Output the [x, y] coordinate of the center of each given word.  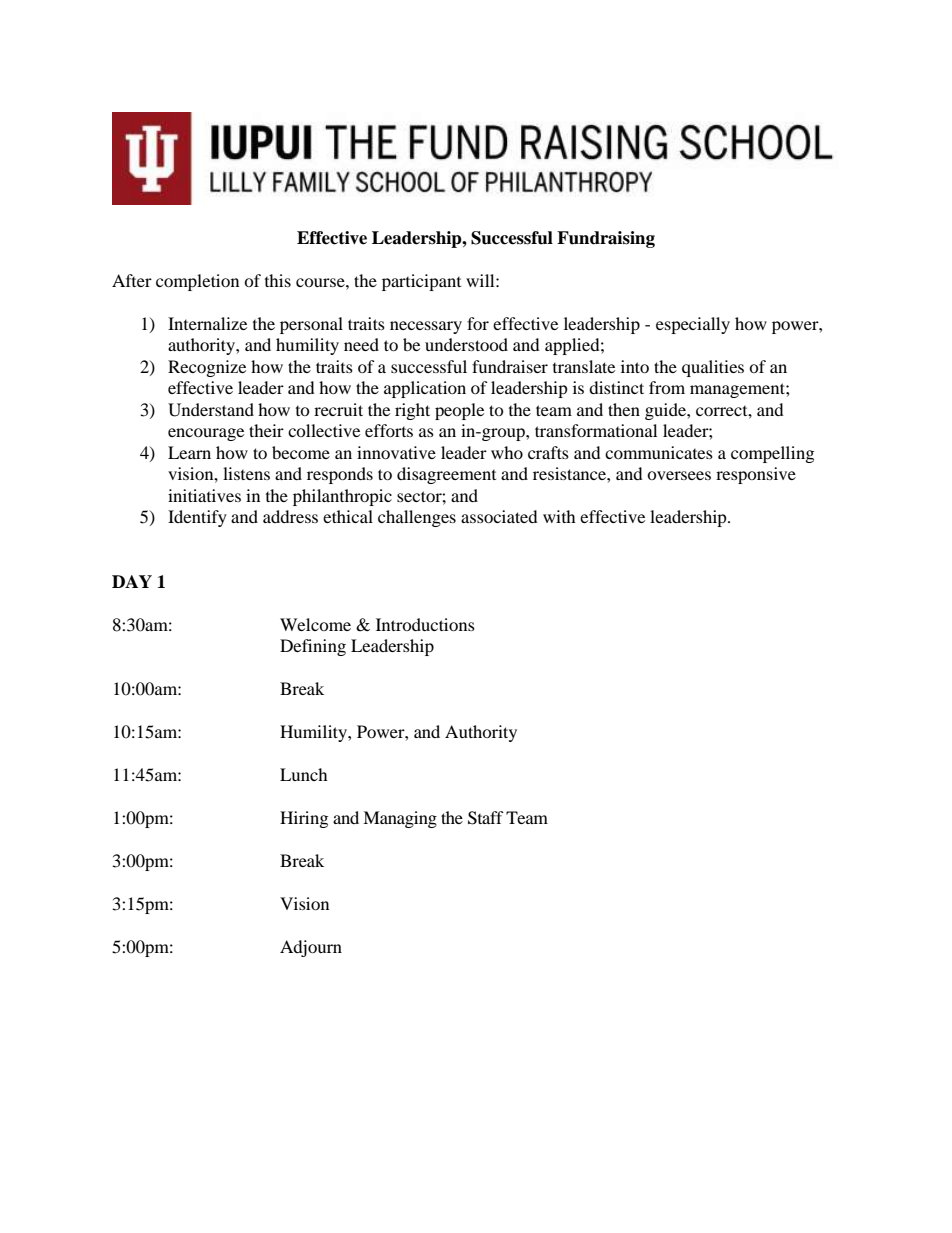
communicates [659, 452]
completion [197, 282]
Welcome [315, 624]
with [559, 516]
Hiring [304, 819]
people [459, 411]
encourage [206, 434]
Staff [486, 818]
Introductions [425, 624]
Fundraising [606, 239]
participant [421, 282]
